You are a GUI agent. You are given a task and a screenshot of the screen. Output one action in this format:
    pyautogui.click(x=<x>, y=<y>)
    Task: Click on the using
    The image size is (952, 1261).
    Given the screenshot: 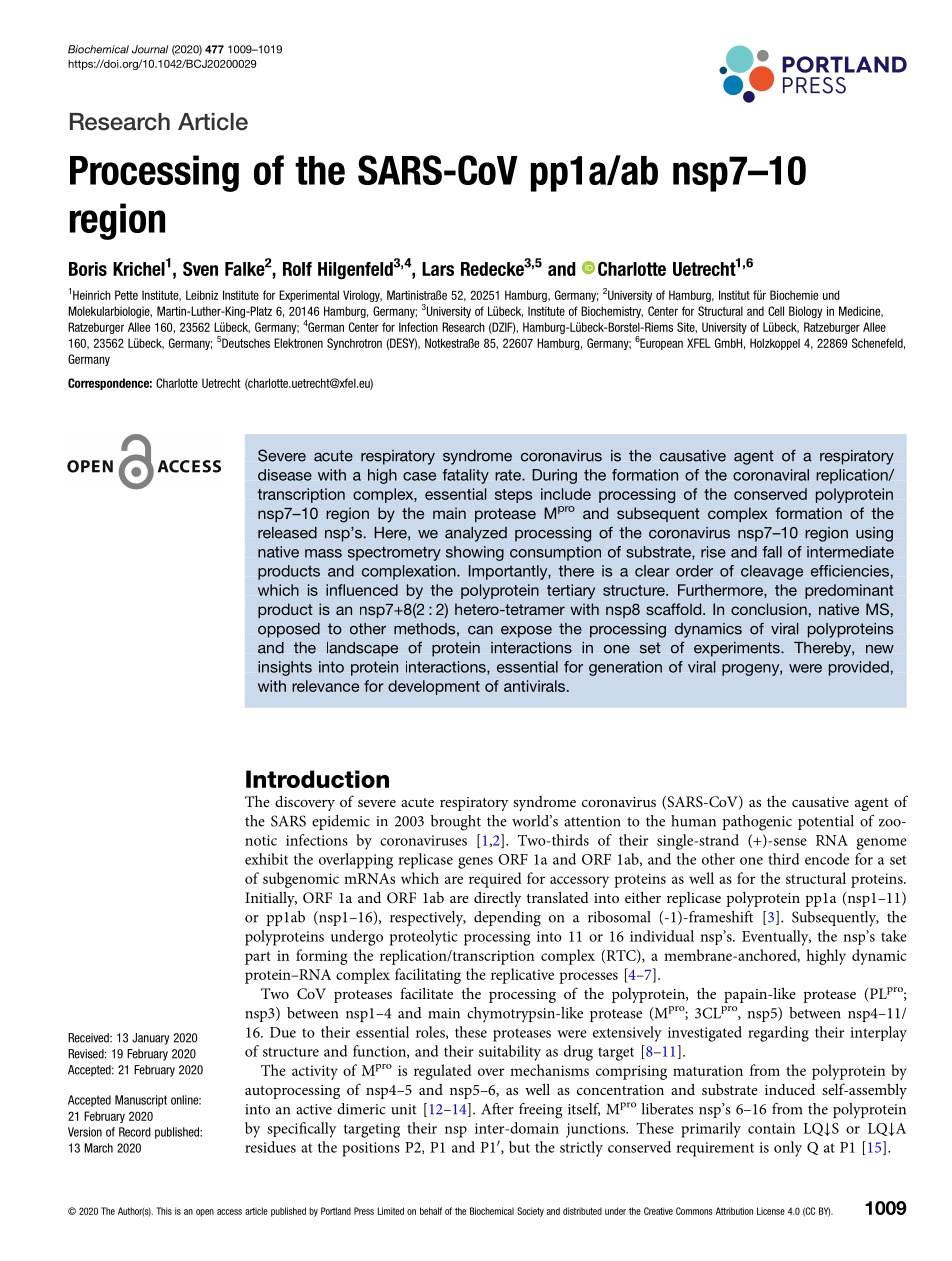 What is the action you would take?
    pyautogui.click(x=874, y=534)
